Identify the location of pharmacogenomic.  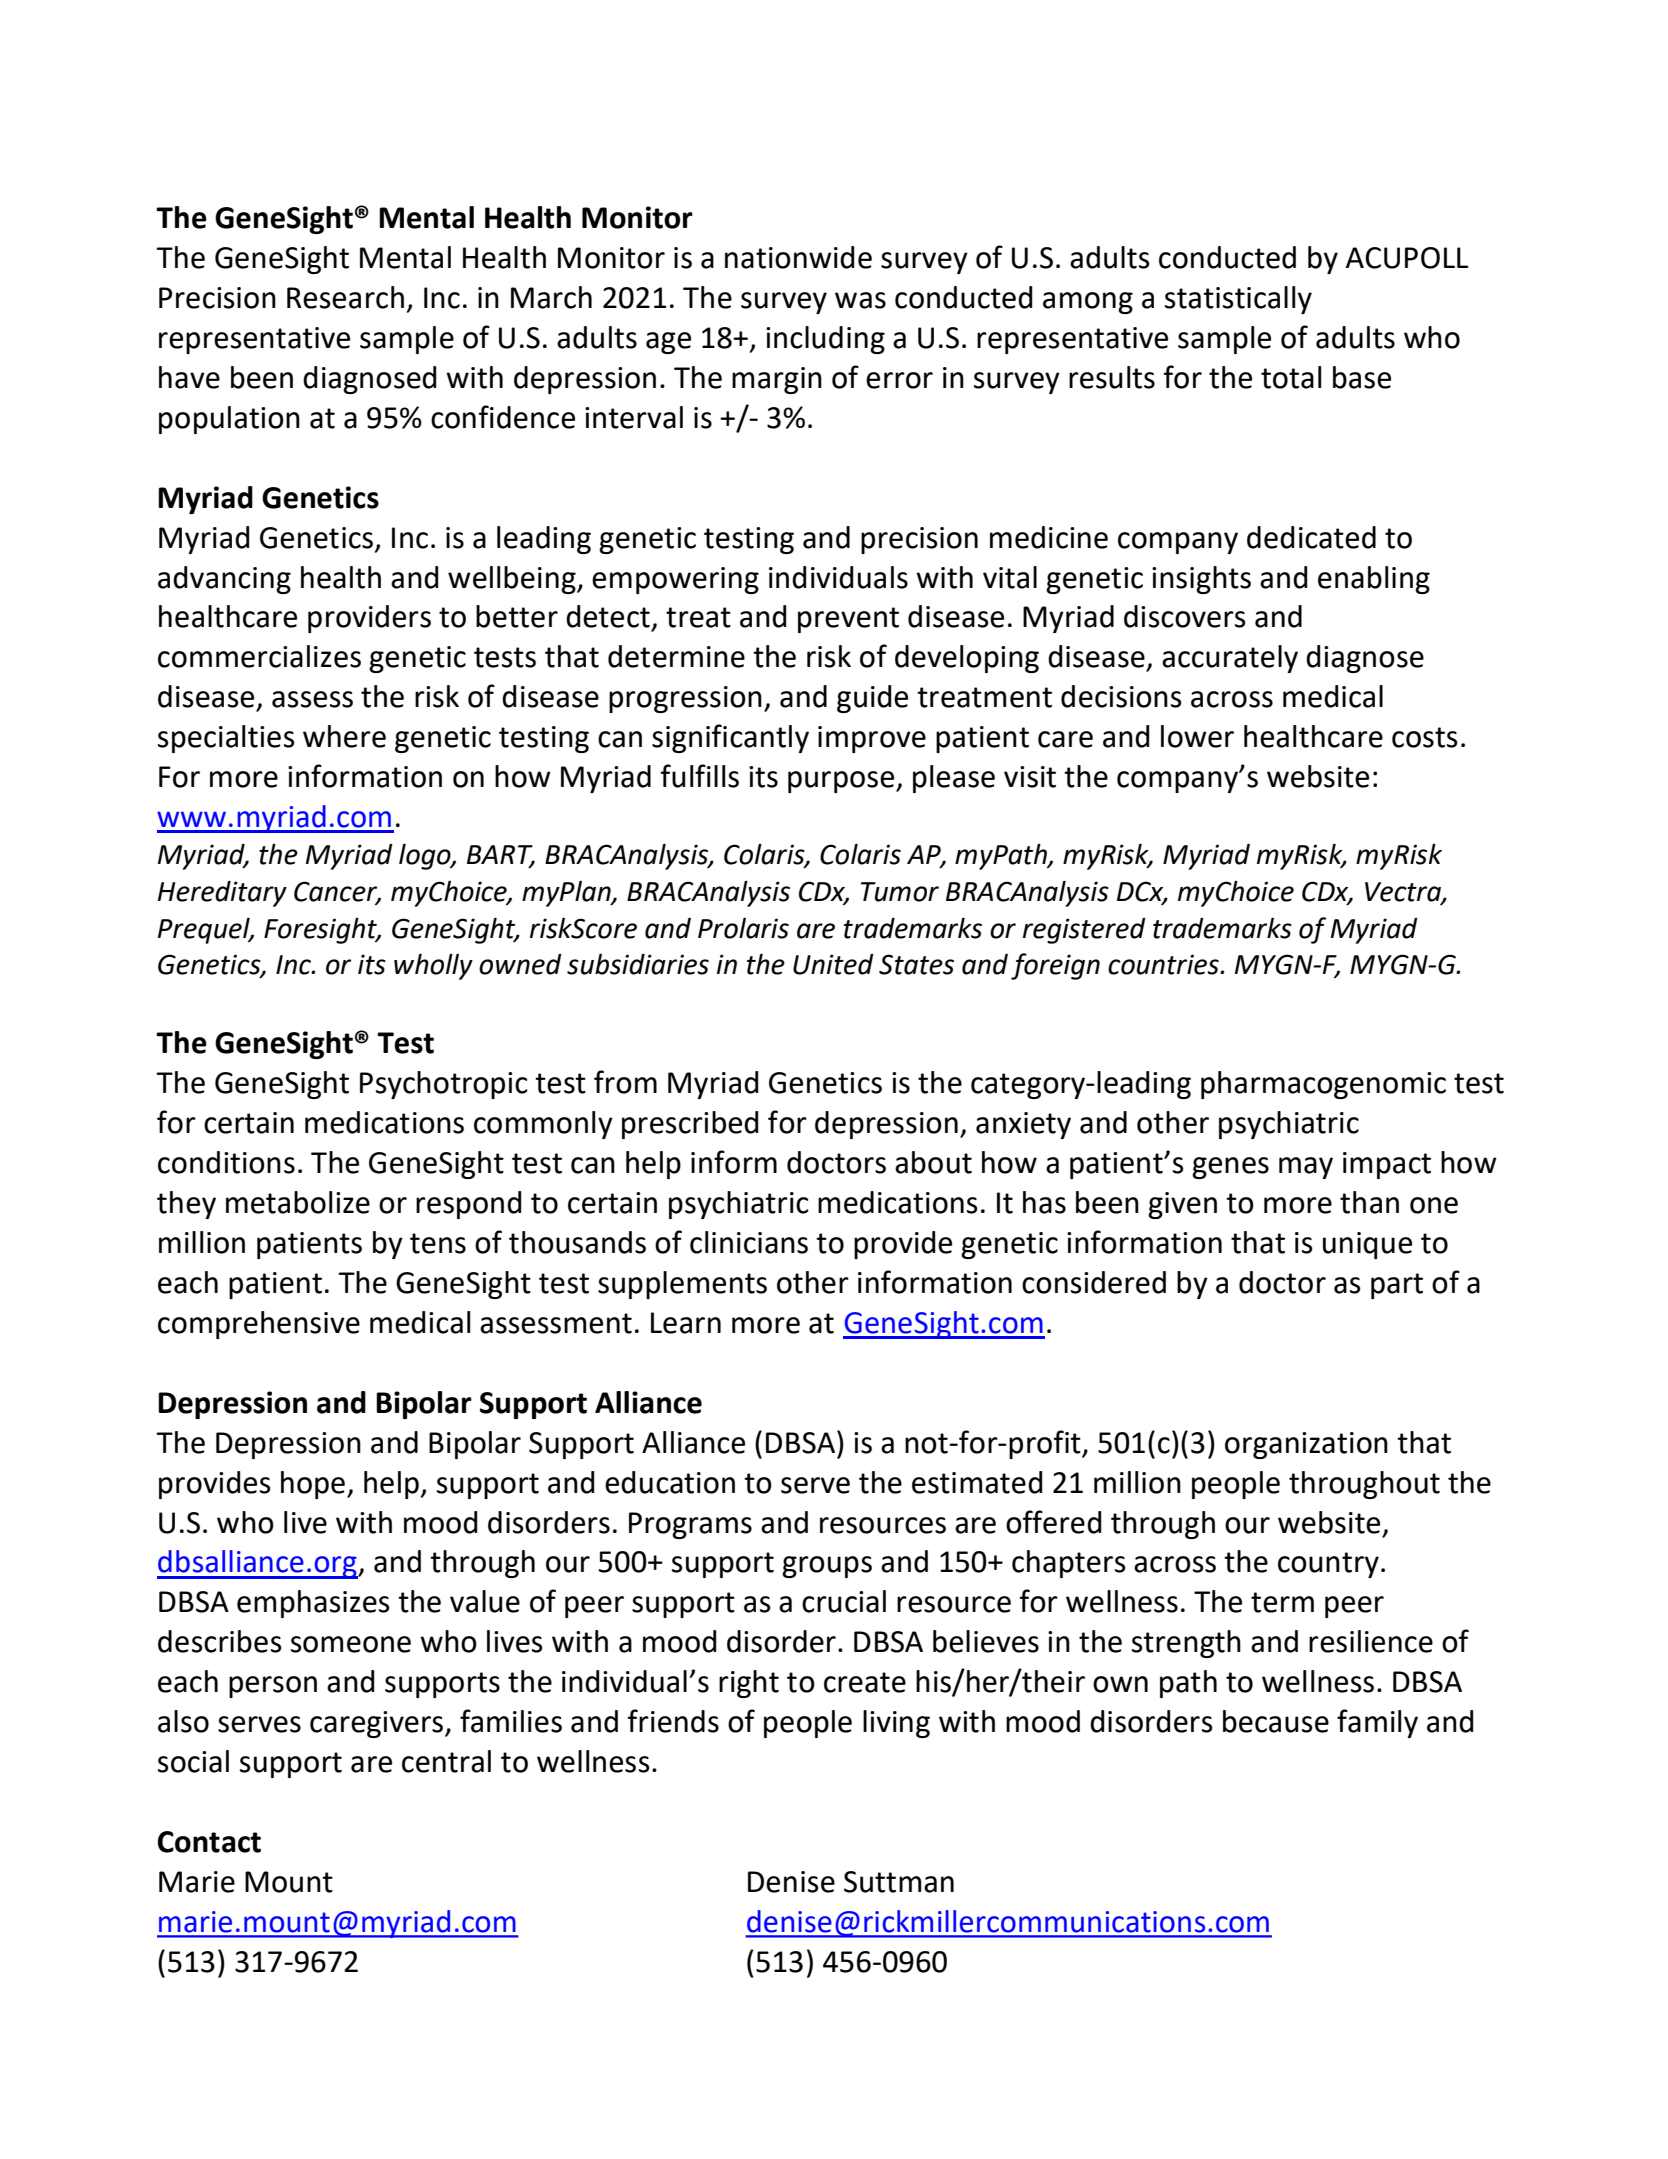
(1323, 1085).
